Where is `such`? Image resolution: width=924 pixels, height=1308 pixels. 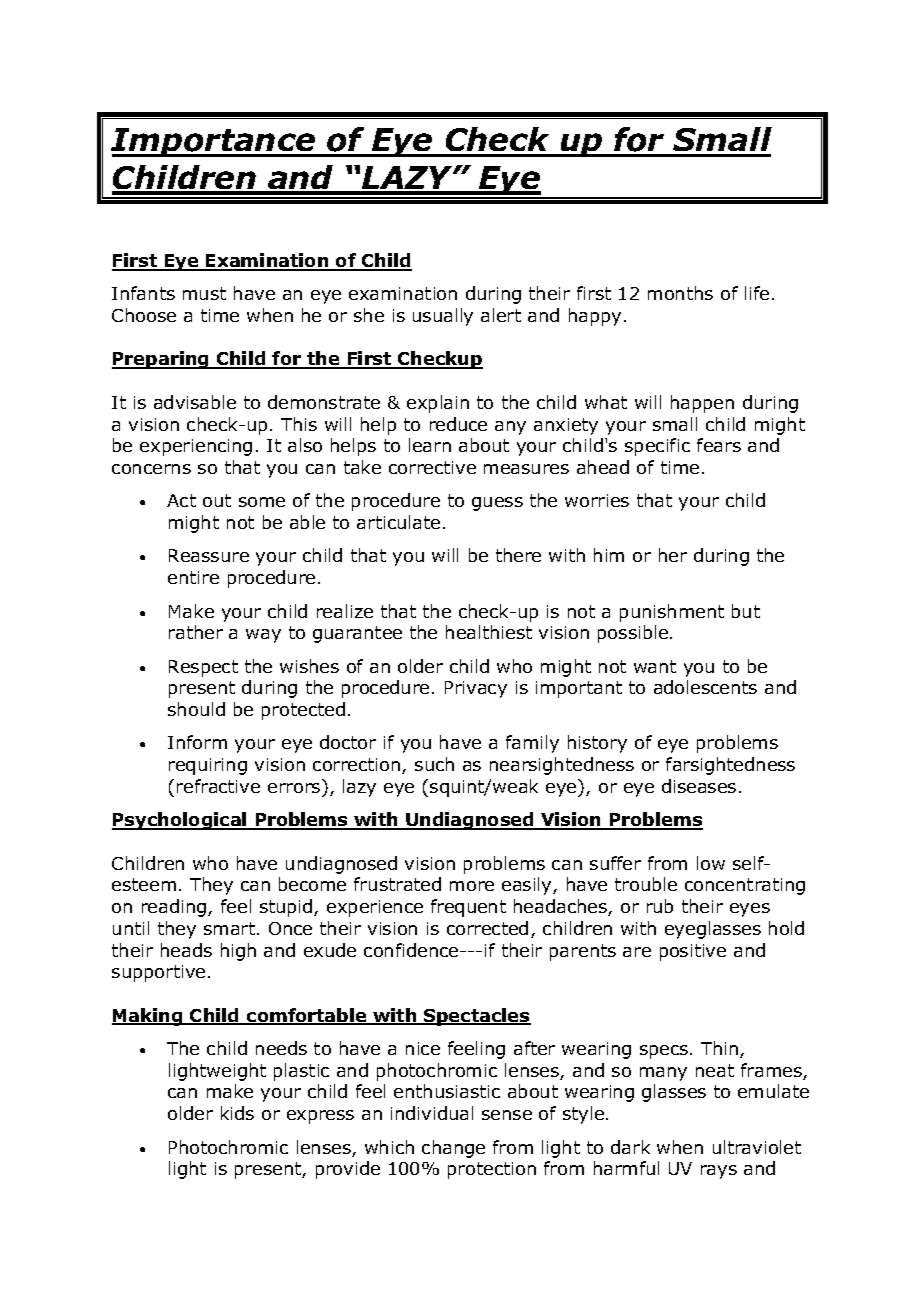 such is located at coordinates (434, 764).
